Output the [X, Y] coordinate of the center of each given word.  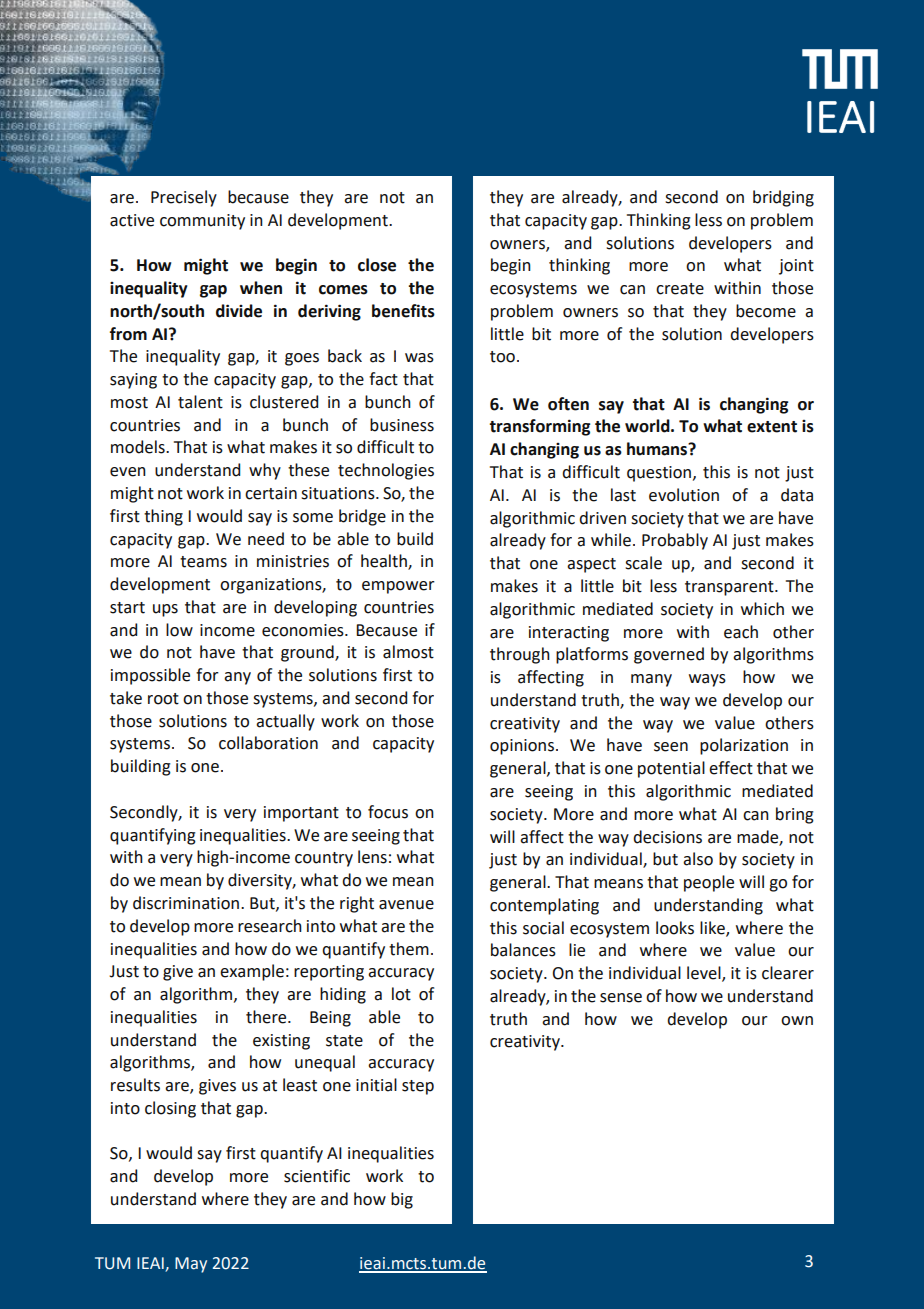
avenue [406, 905]
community [202, 222]
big [402, 1200]
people [709, 883]
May [191, 1265]
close [377, 265]
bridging [783, 198]
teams [203, 562]
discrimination [186, 903]
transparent [730, 588]
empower [398, 587]
